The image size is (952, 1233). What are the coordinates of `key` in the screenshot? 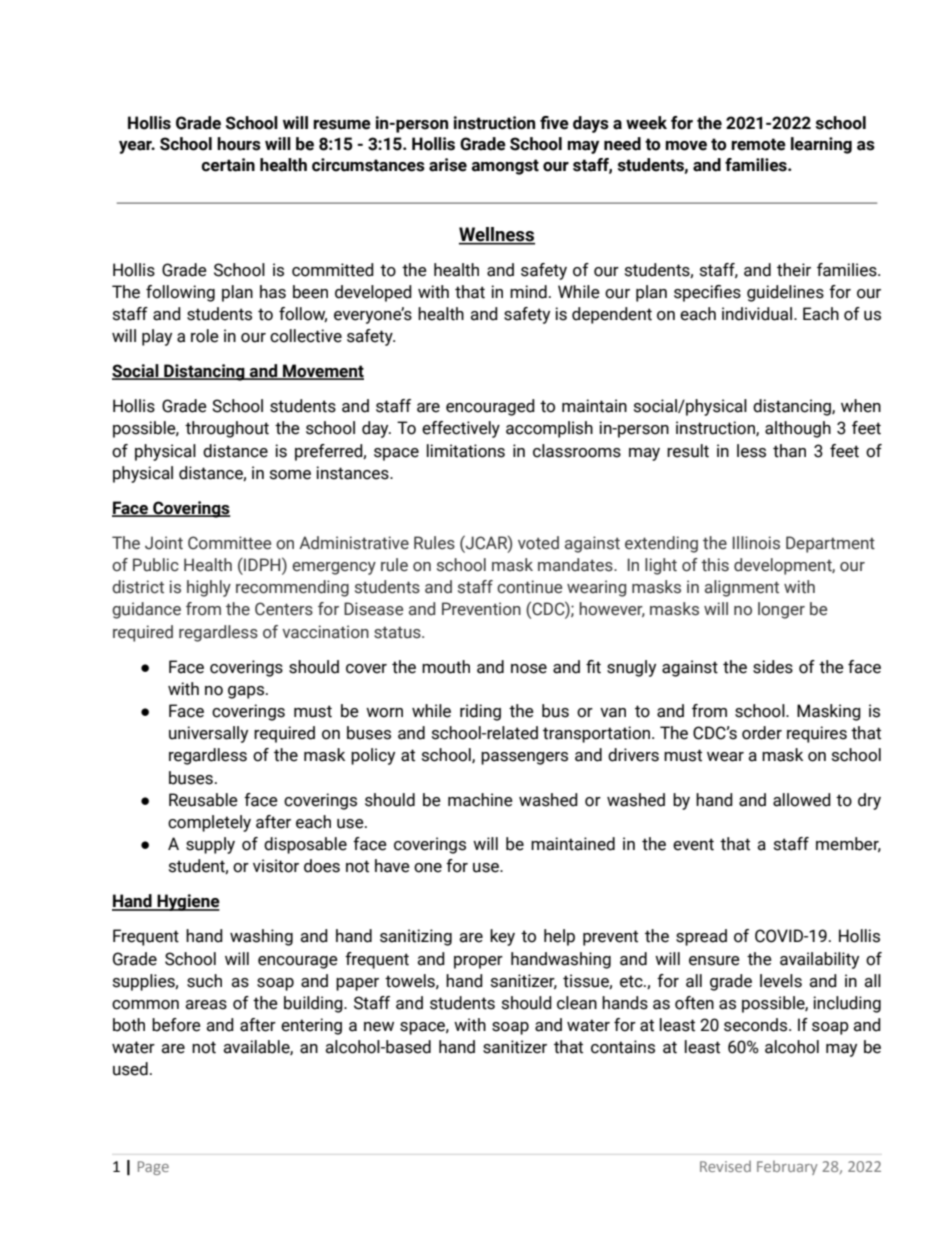 It's located at (502, 937).
